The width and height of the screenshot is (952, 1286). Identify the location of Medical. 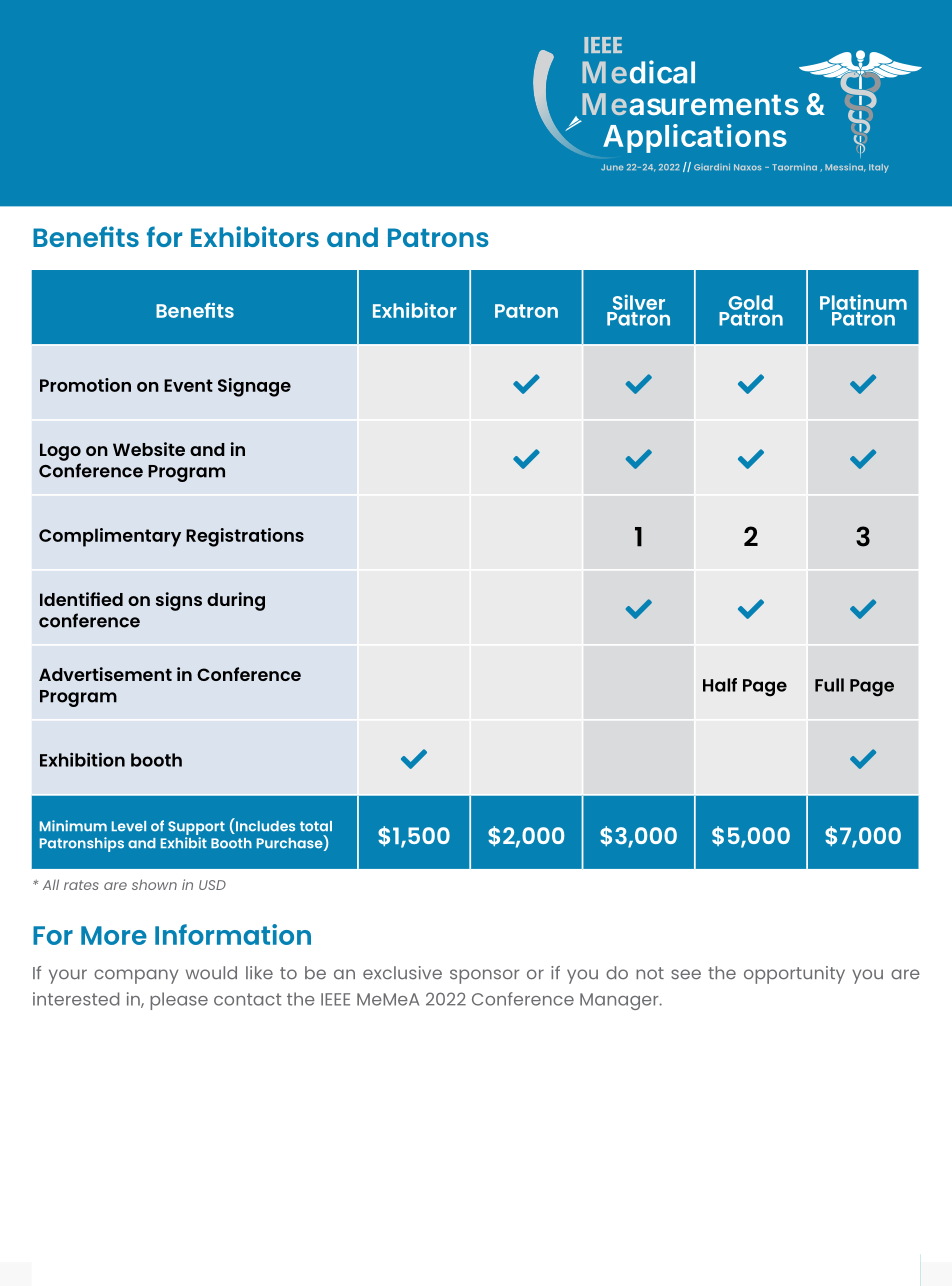
(638, 72).
